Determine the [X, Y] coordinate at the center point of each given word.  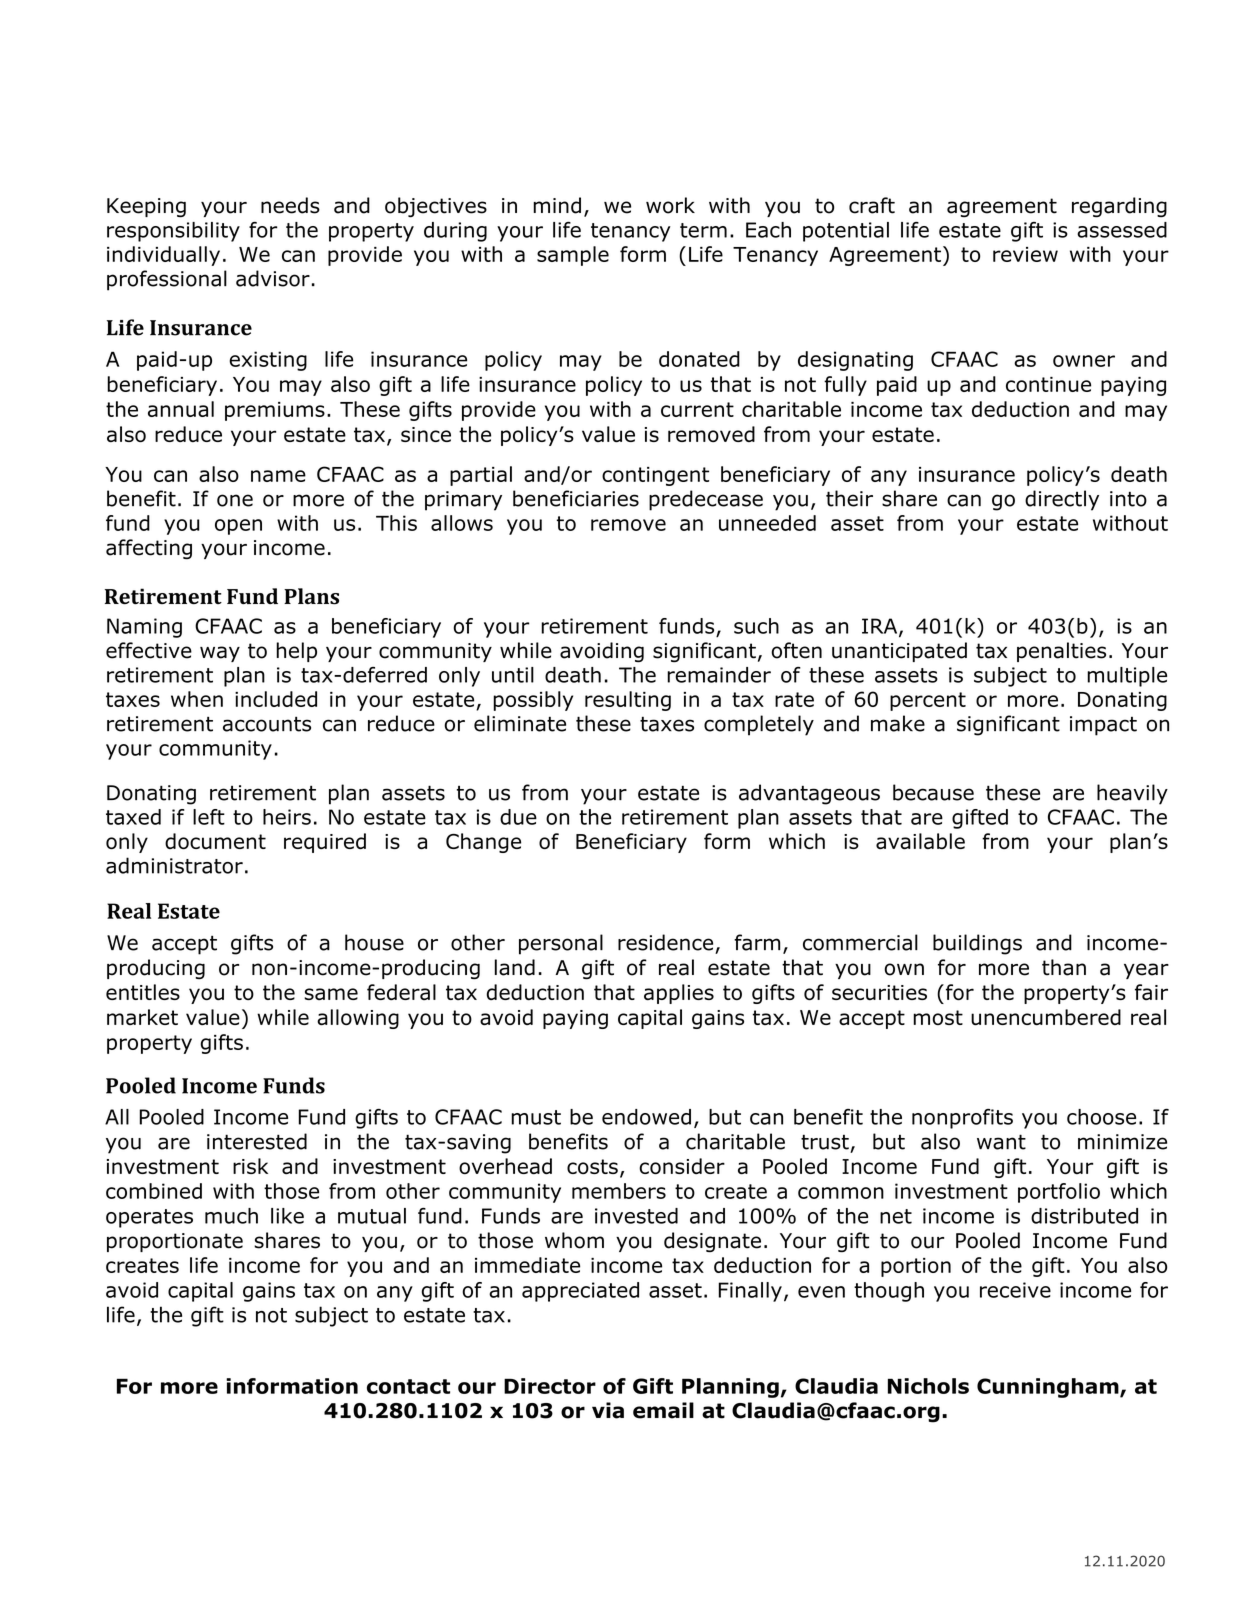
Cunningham [1049, 1388]
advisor [273, 278]
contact [408, 1386]
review [1025, 254]
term [703, 230]
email [663, 1410]
